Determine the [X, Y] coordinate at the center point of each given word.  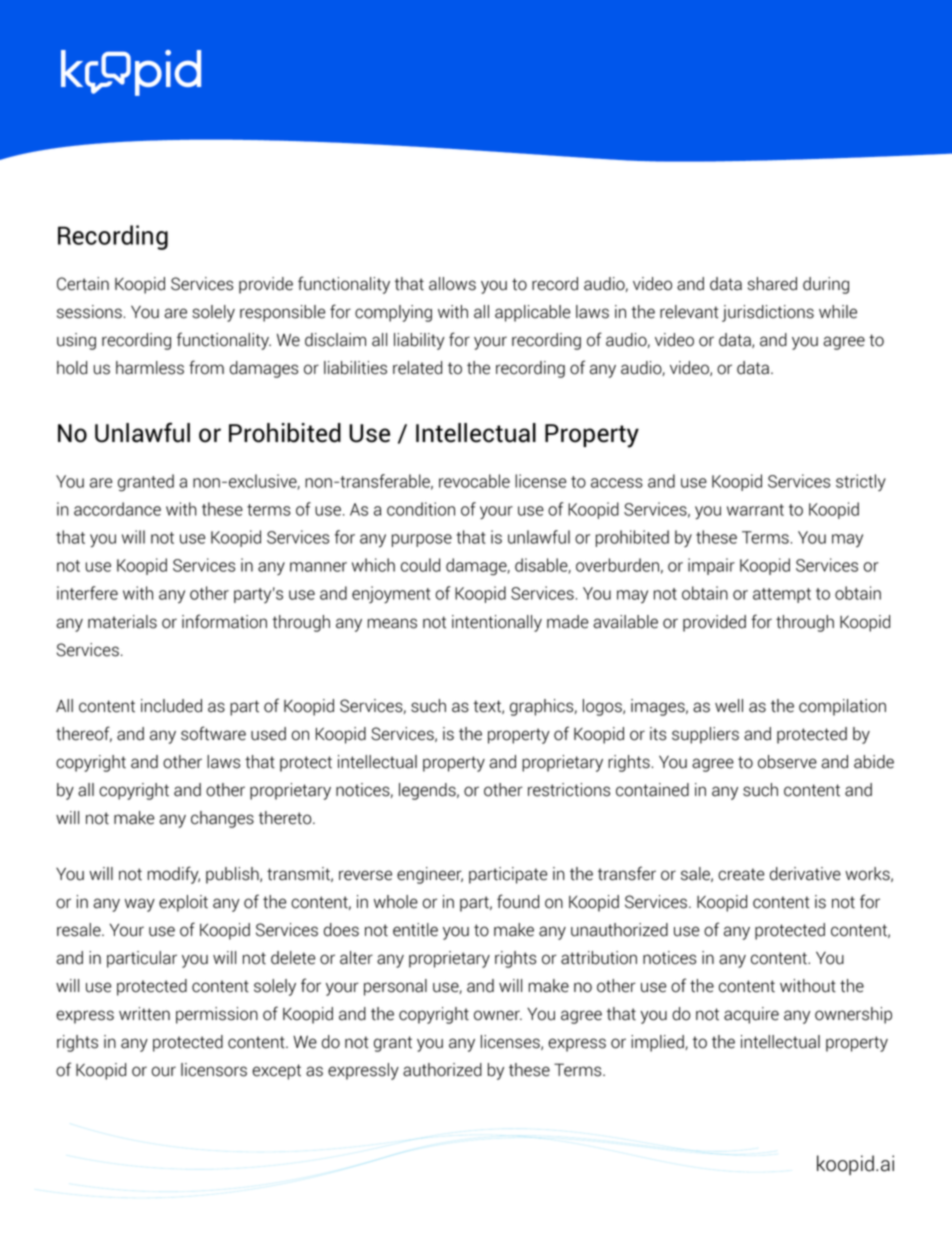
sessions [89, 312]
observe [787, 762]
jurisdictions [768, 313]
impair [711, 566]
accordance [117, 509]
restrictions [569, 790]
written [144, 1014]
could [420, 565]
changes [222, 819]
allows [452, 284]
